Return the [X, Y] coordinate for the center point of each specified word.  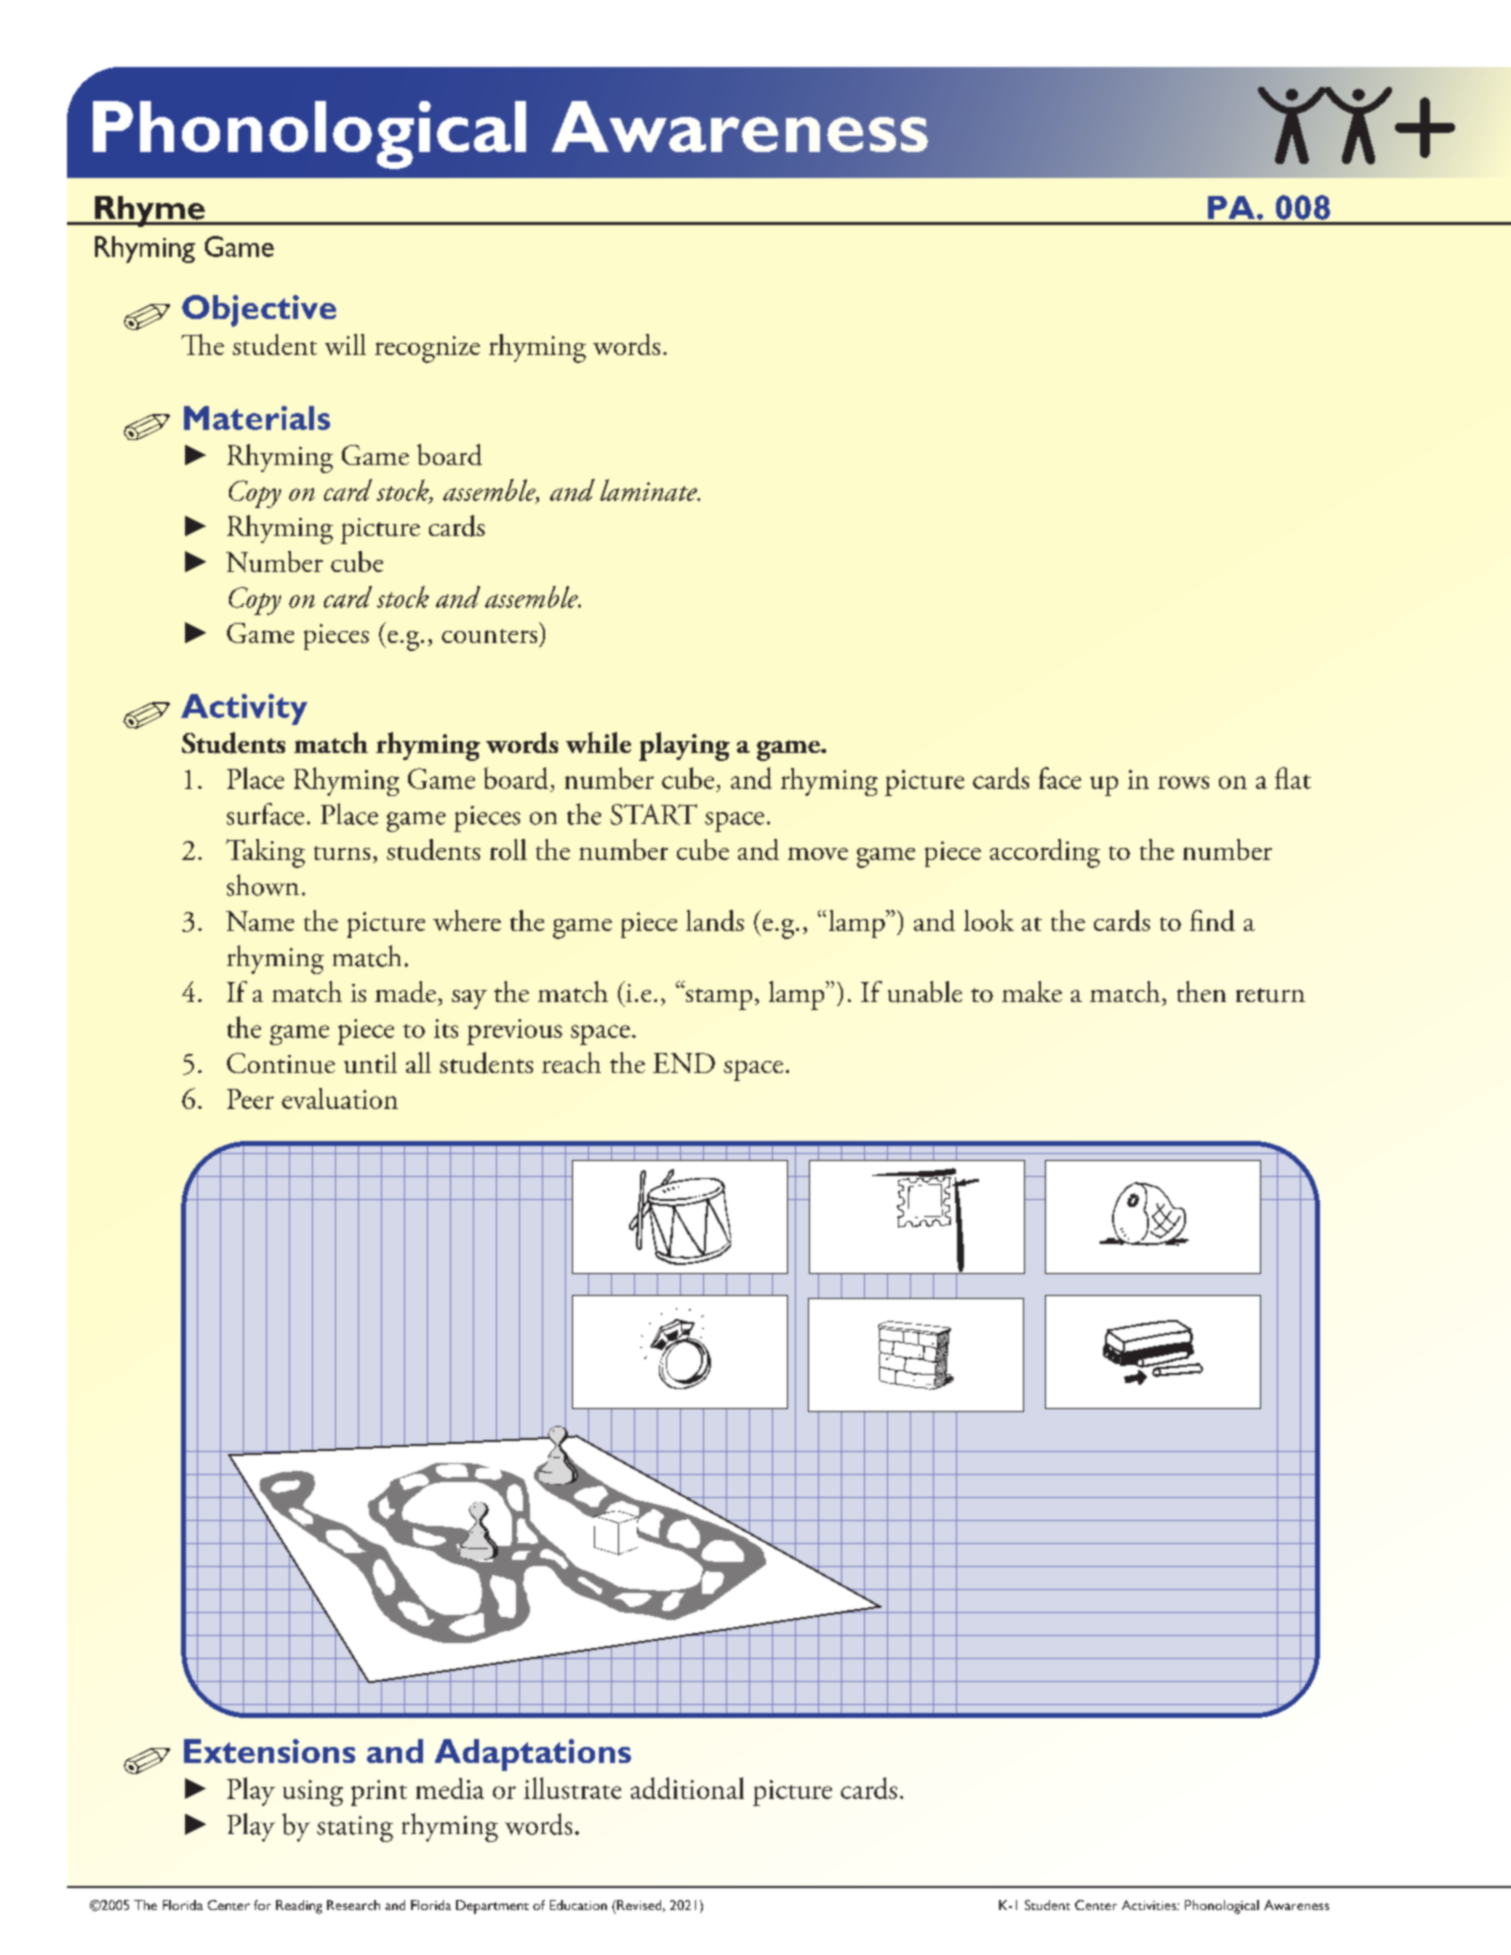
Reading [299, 1907]
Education [578, 1905]
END [684, 1063]
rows [1183, 782]
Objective [259, 311]
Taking [265, 853]
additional [687, 1788]
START [653, 814]
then [1201, 991]
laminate [649, 490]
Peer [250, 1099]
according [1045, 853]
